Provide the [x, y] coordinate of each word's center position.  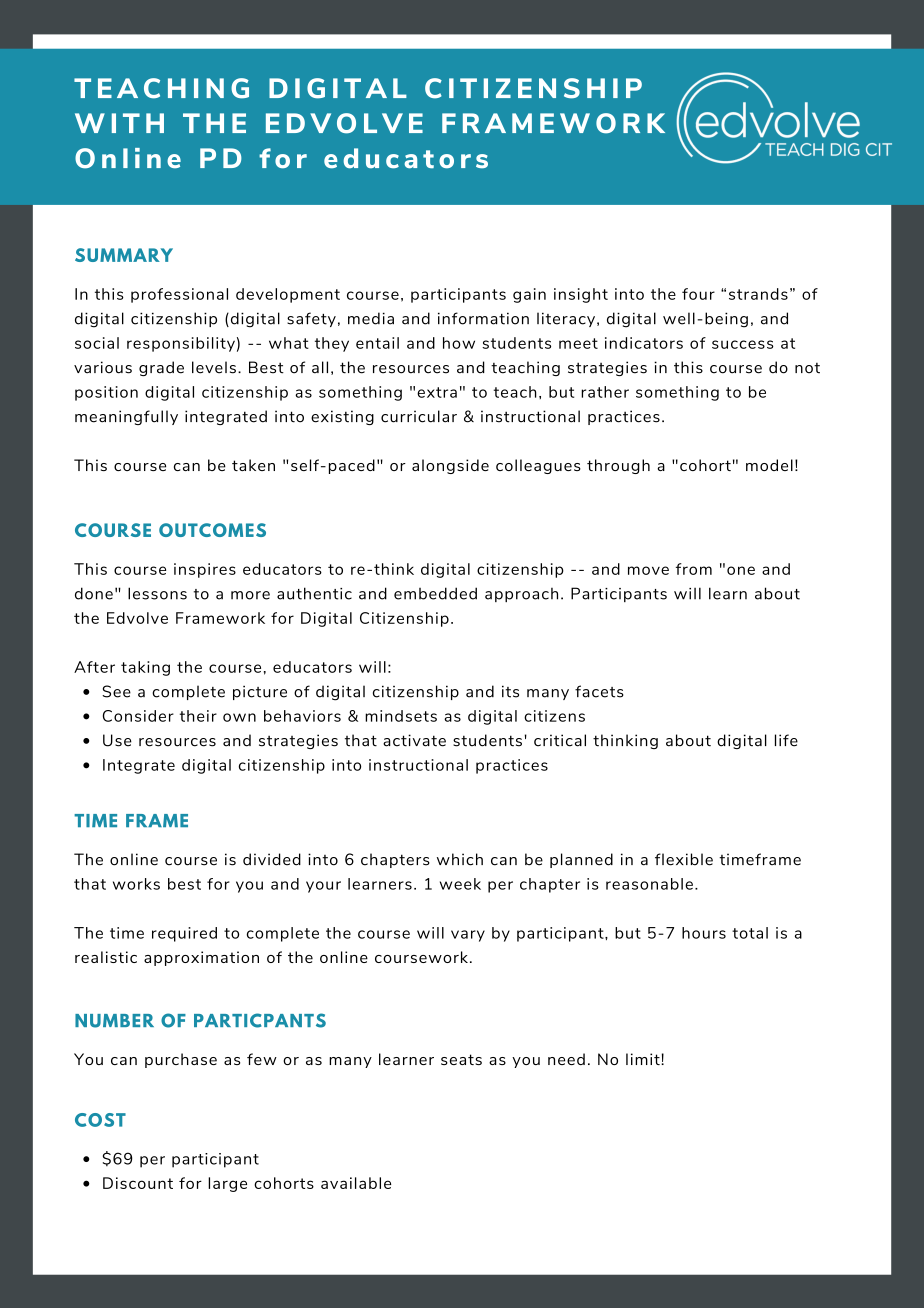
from [694, 569]
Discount [138, 1183]
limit [644, 1059]
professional [179, 295]
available [356, 1183]
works [136, 884]
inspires [205, 570]
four [698, 294]
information [483, 318]
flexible [684, 859]
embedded [435, 593]
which [460, 859]
